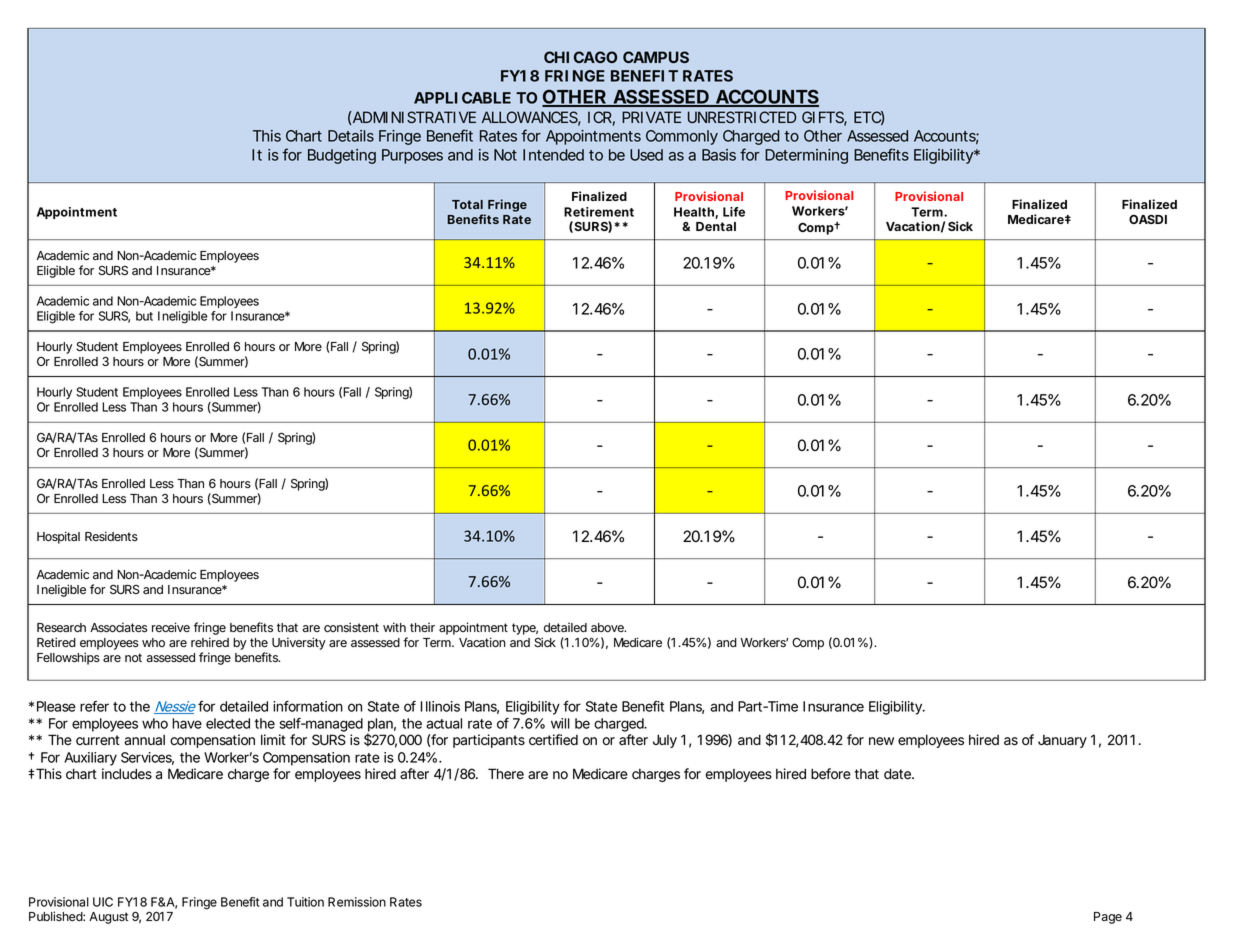  Describe the element at coordinates (351, 136) in the image. I see `Details` at that location.
